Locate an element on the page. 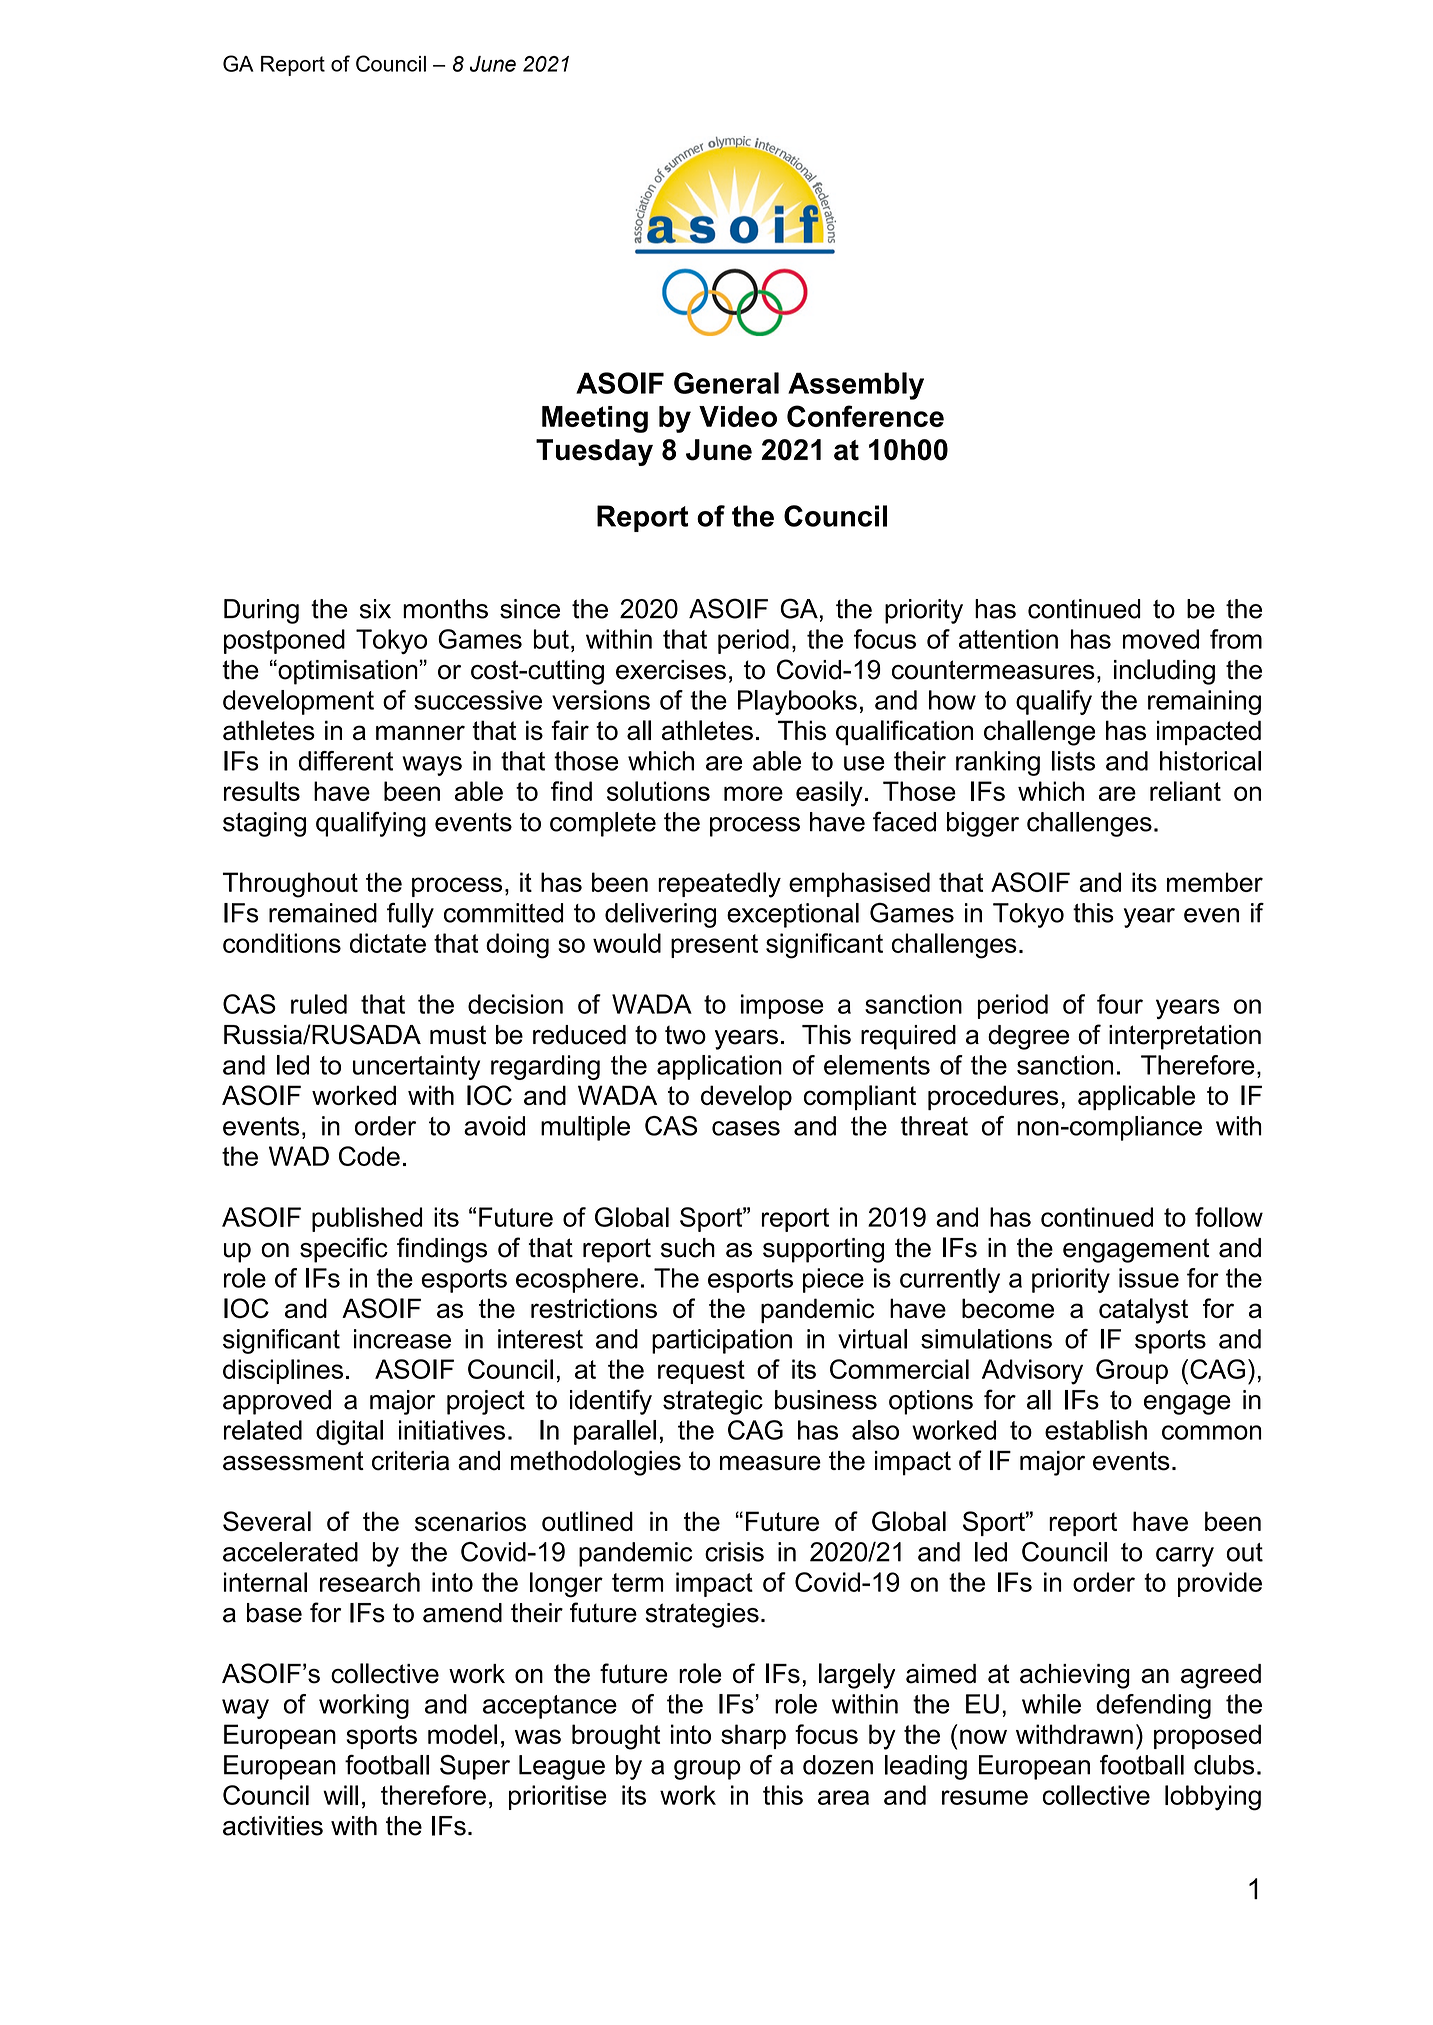 This page has width=1433, height=2025. uncertainty is located at coordinates (416, 1067).
